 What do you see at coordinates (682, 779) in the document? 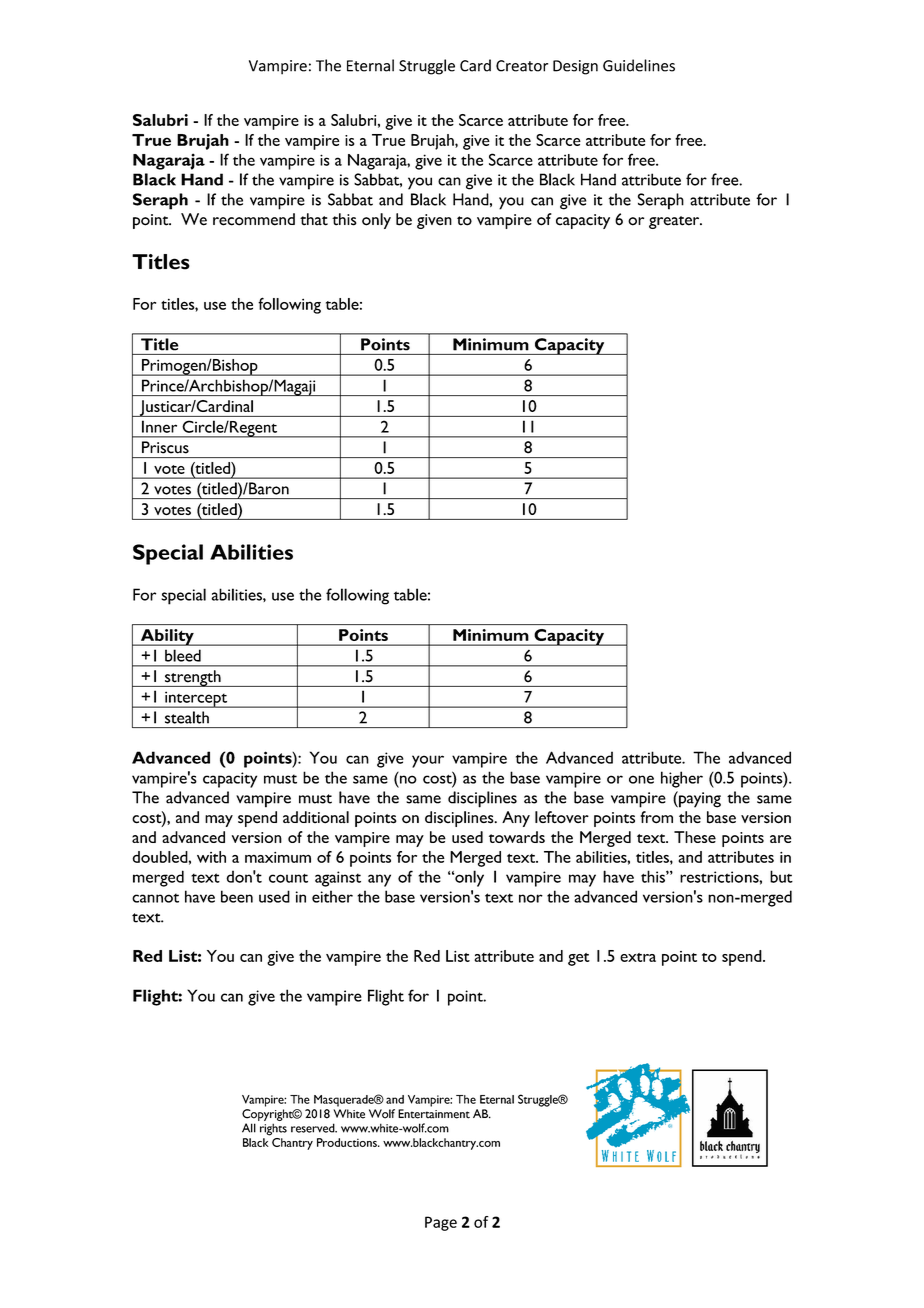
I see `higher` at bounding box center [682, 779].
